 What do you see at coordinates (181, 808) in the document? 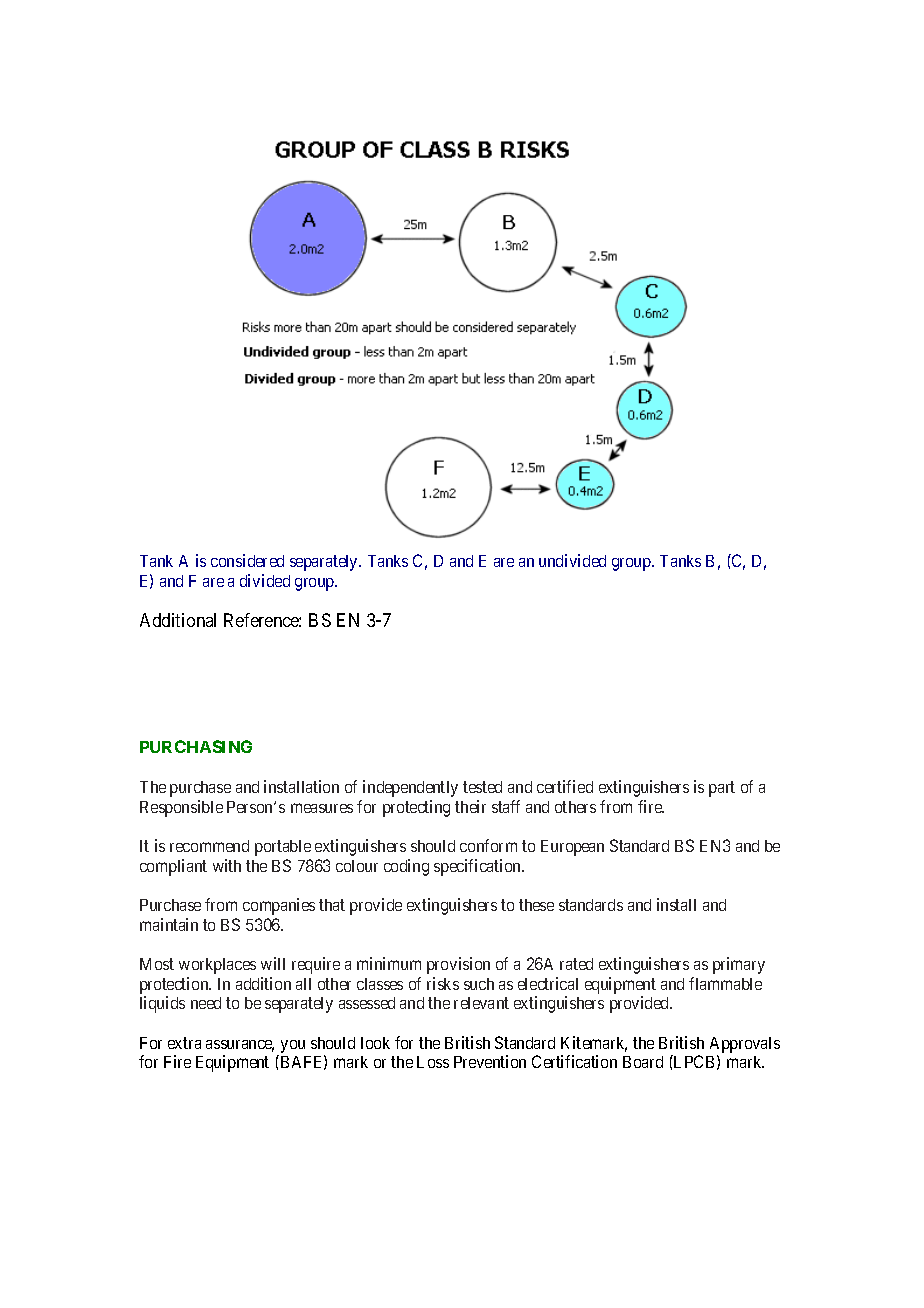
I see `Responsible` at bounding box center [181, 808].
